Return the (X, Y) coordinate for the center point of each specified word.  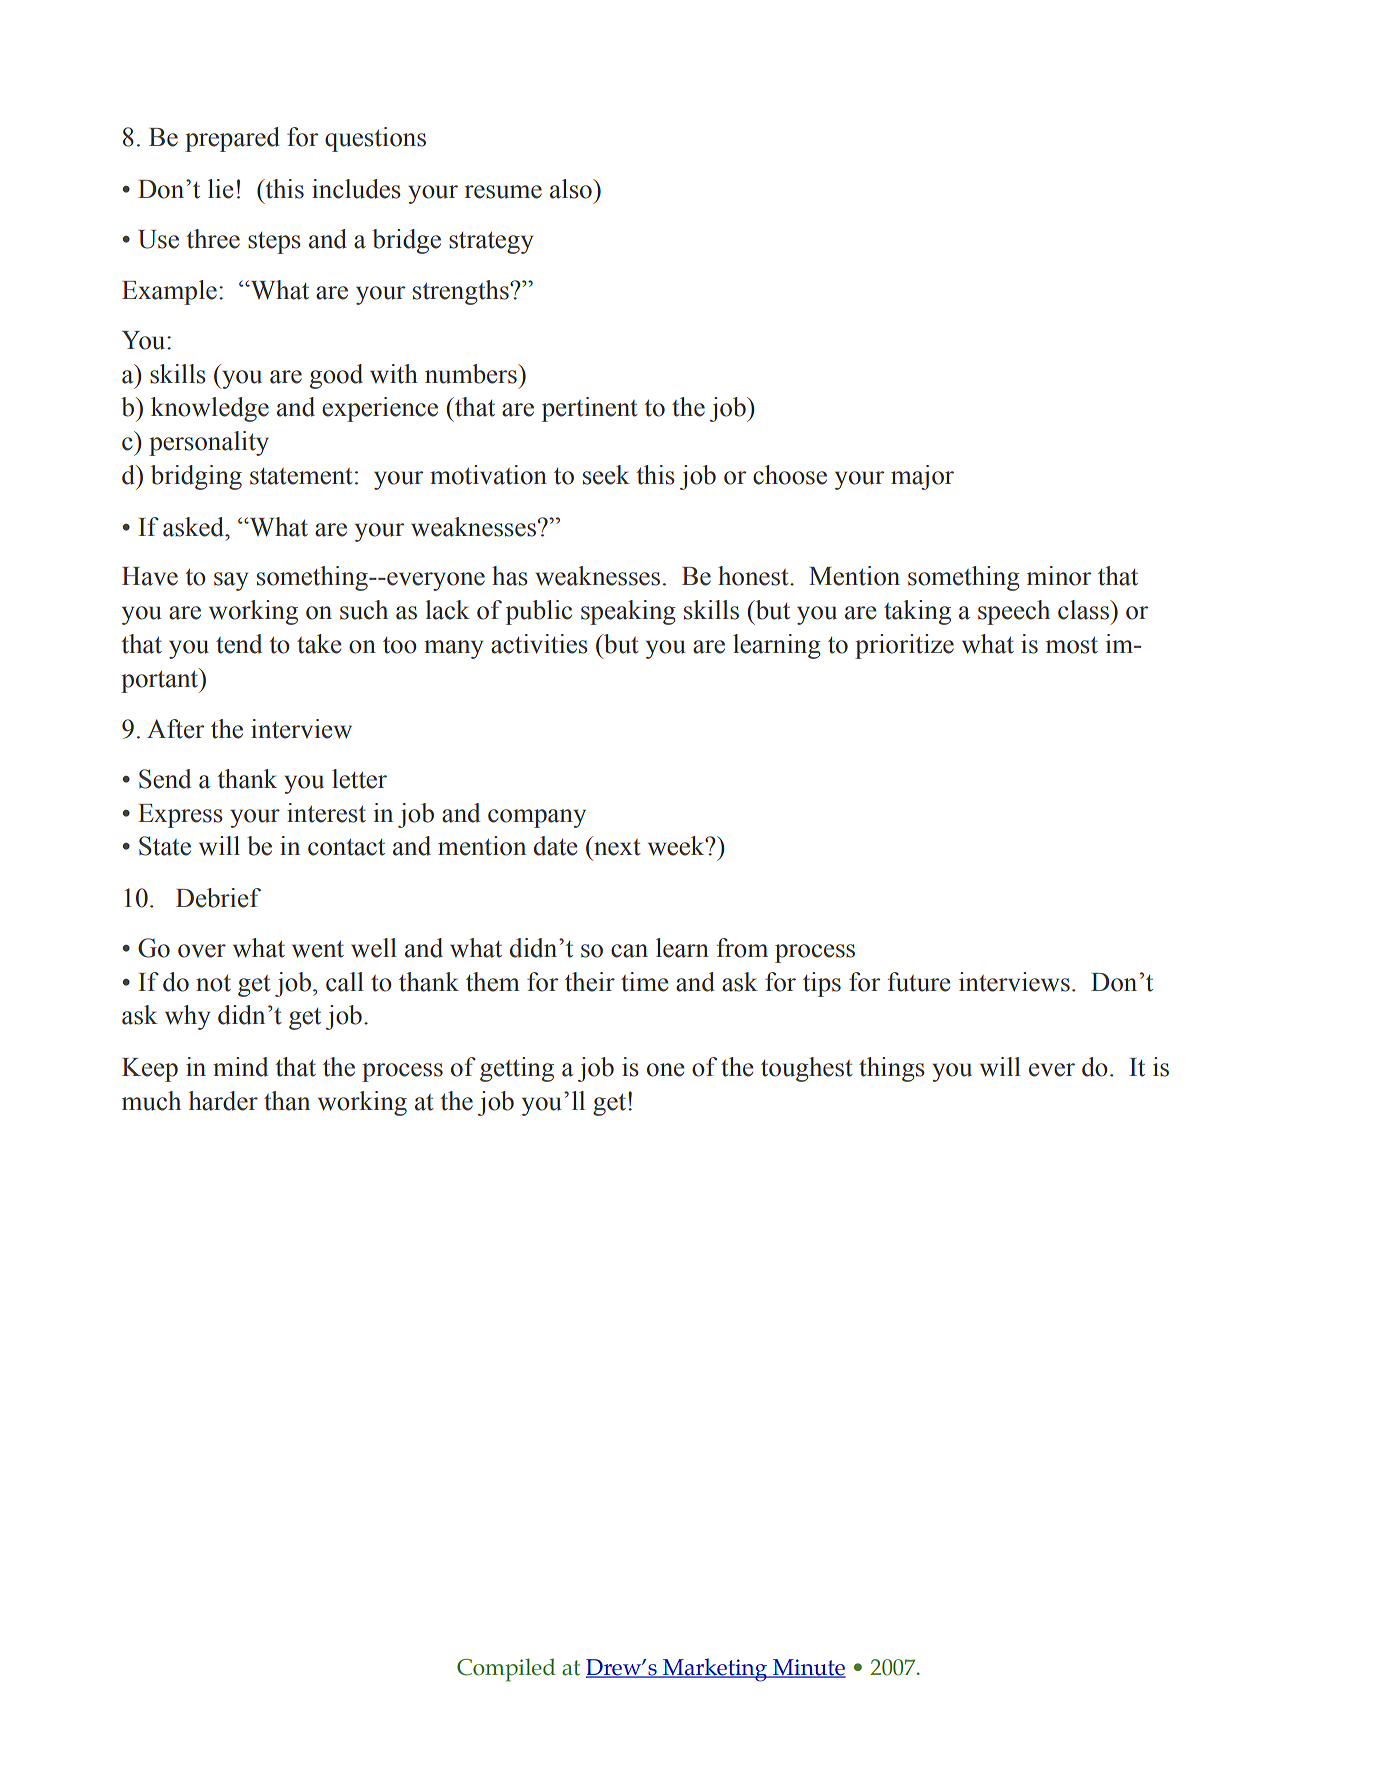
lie (220, 189)
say (231, 581)
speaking (628, 612)
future (919, 982)
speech (1014, 612)
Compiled (506, 1670)
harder (223, 1101)
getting (517, 1069)
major (922, 477)
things (892, 1069)
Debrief (218, 898)
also (572, 189)
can (629, 951)
